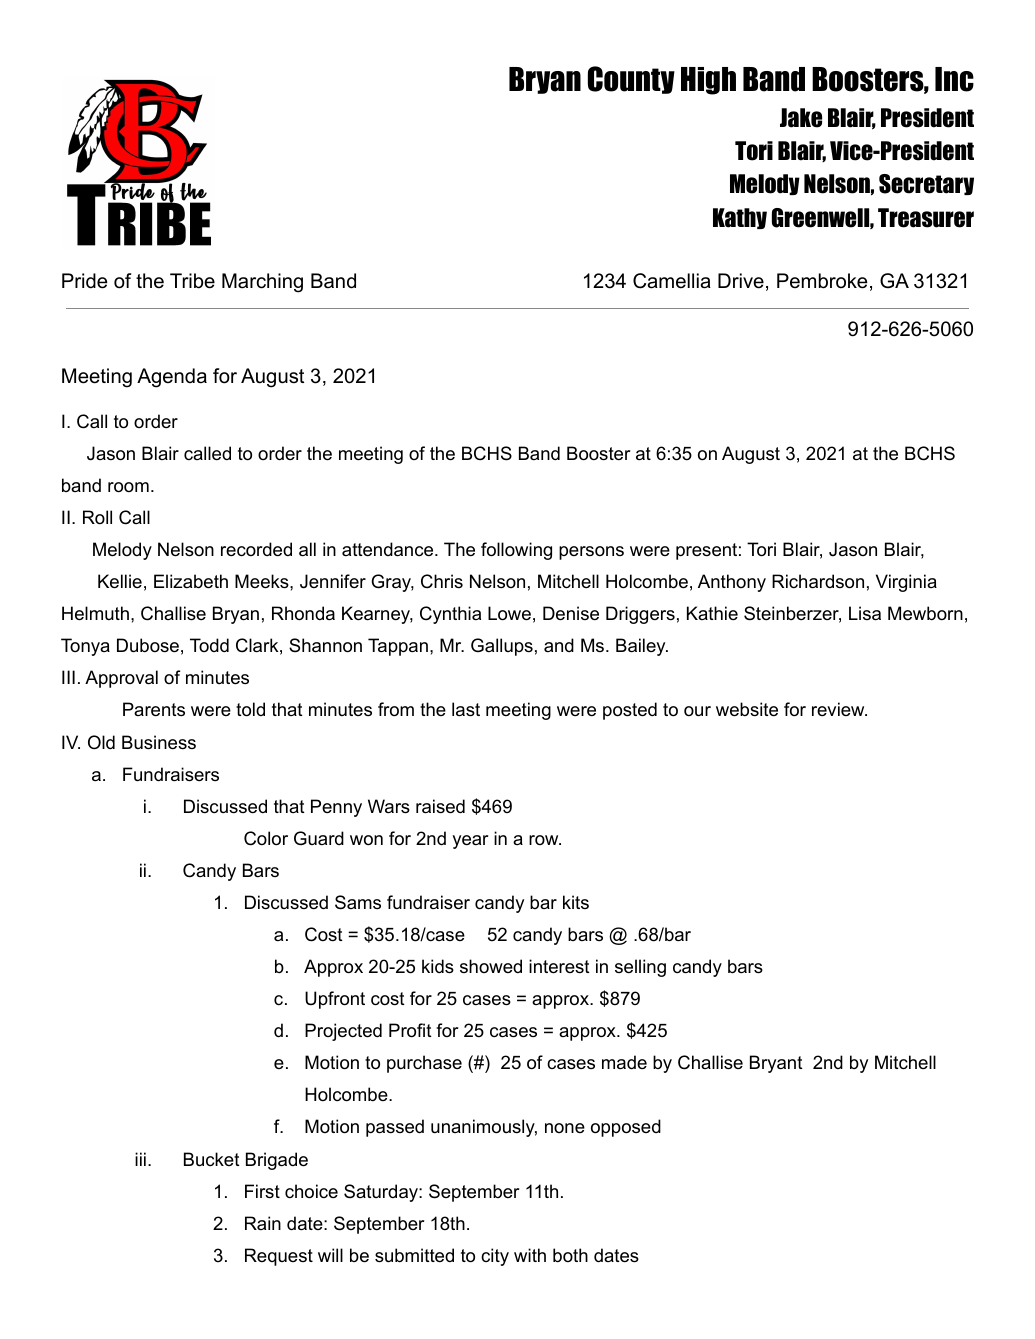 This screenshot has height=1339, width=1035. Describe the element at coordinates (801, 118) in the screenshot. I see `Jake` at that location.
